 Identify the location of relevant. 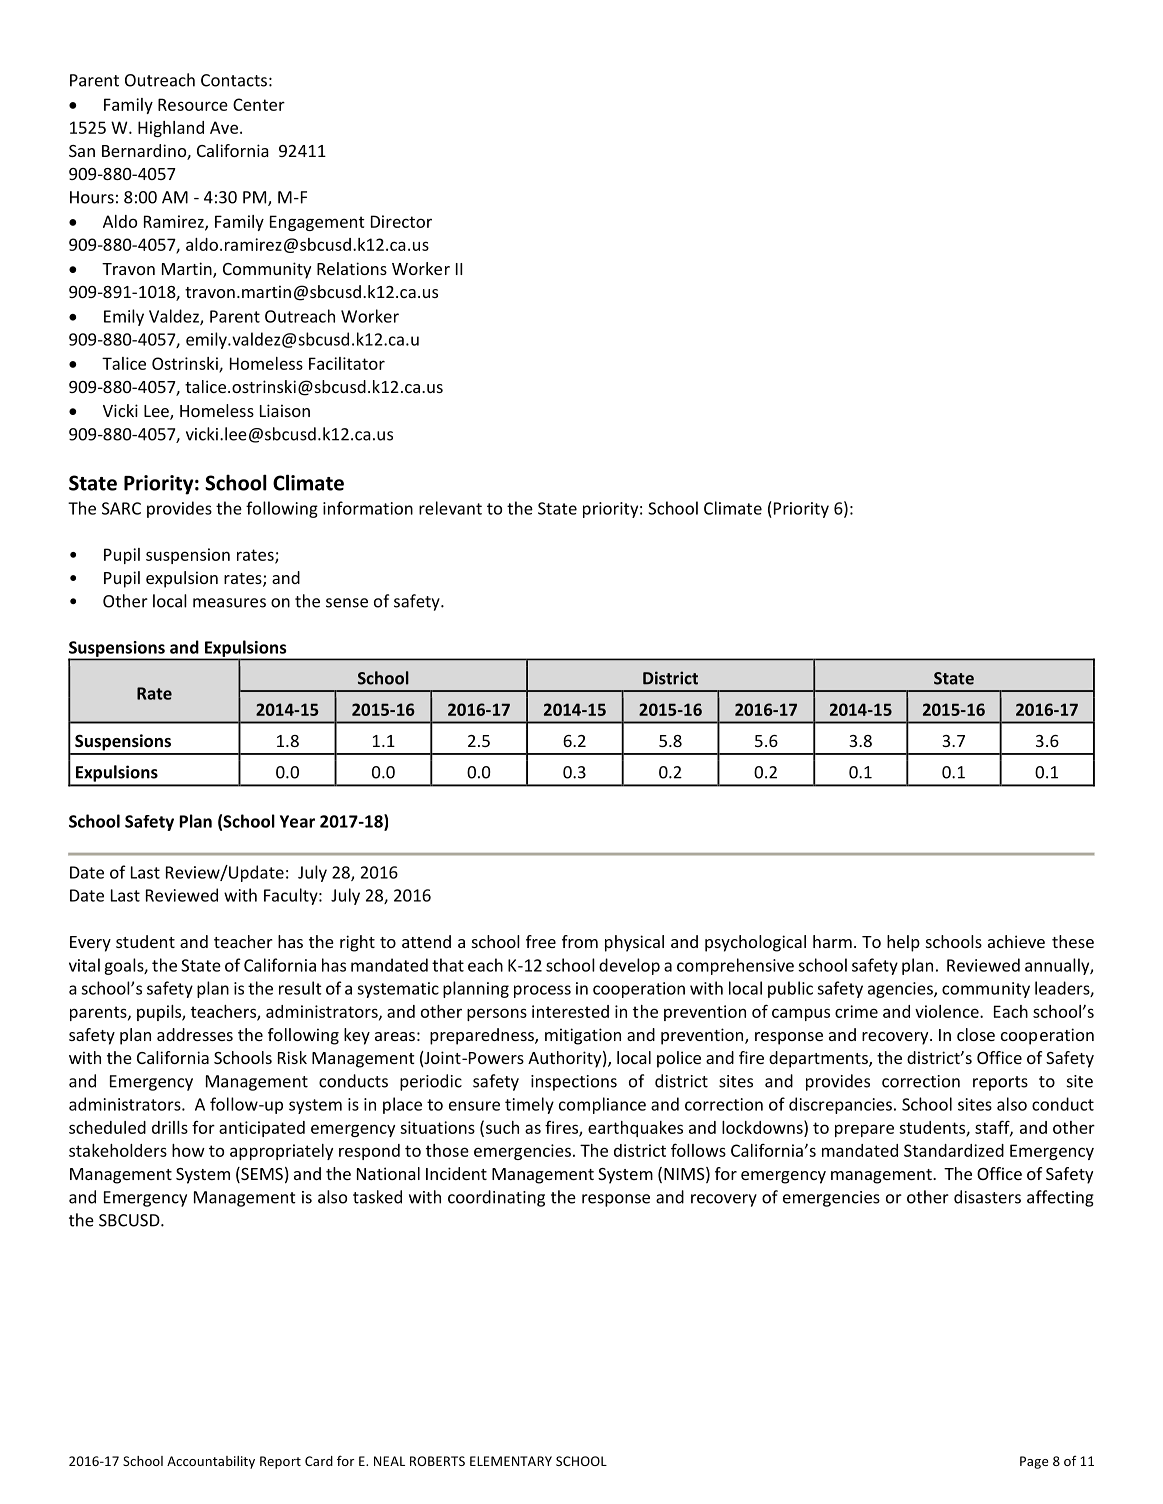
(450, 508).
